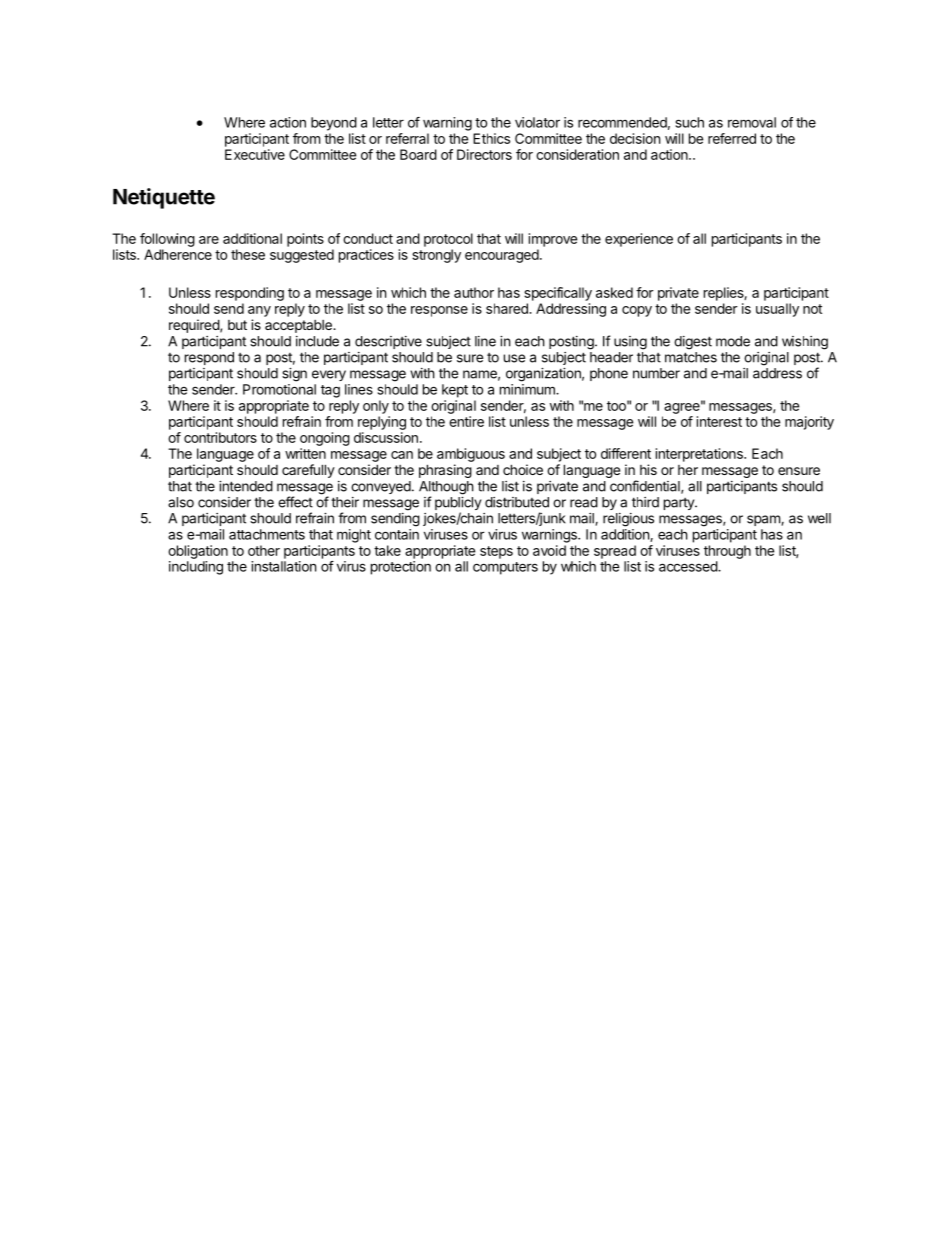 The image size is (952, 1233). Describe the element at coordinates (474, 292) in the screenshot. I see `author` at that location.
